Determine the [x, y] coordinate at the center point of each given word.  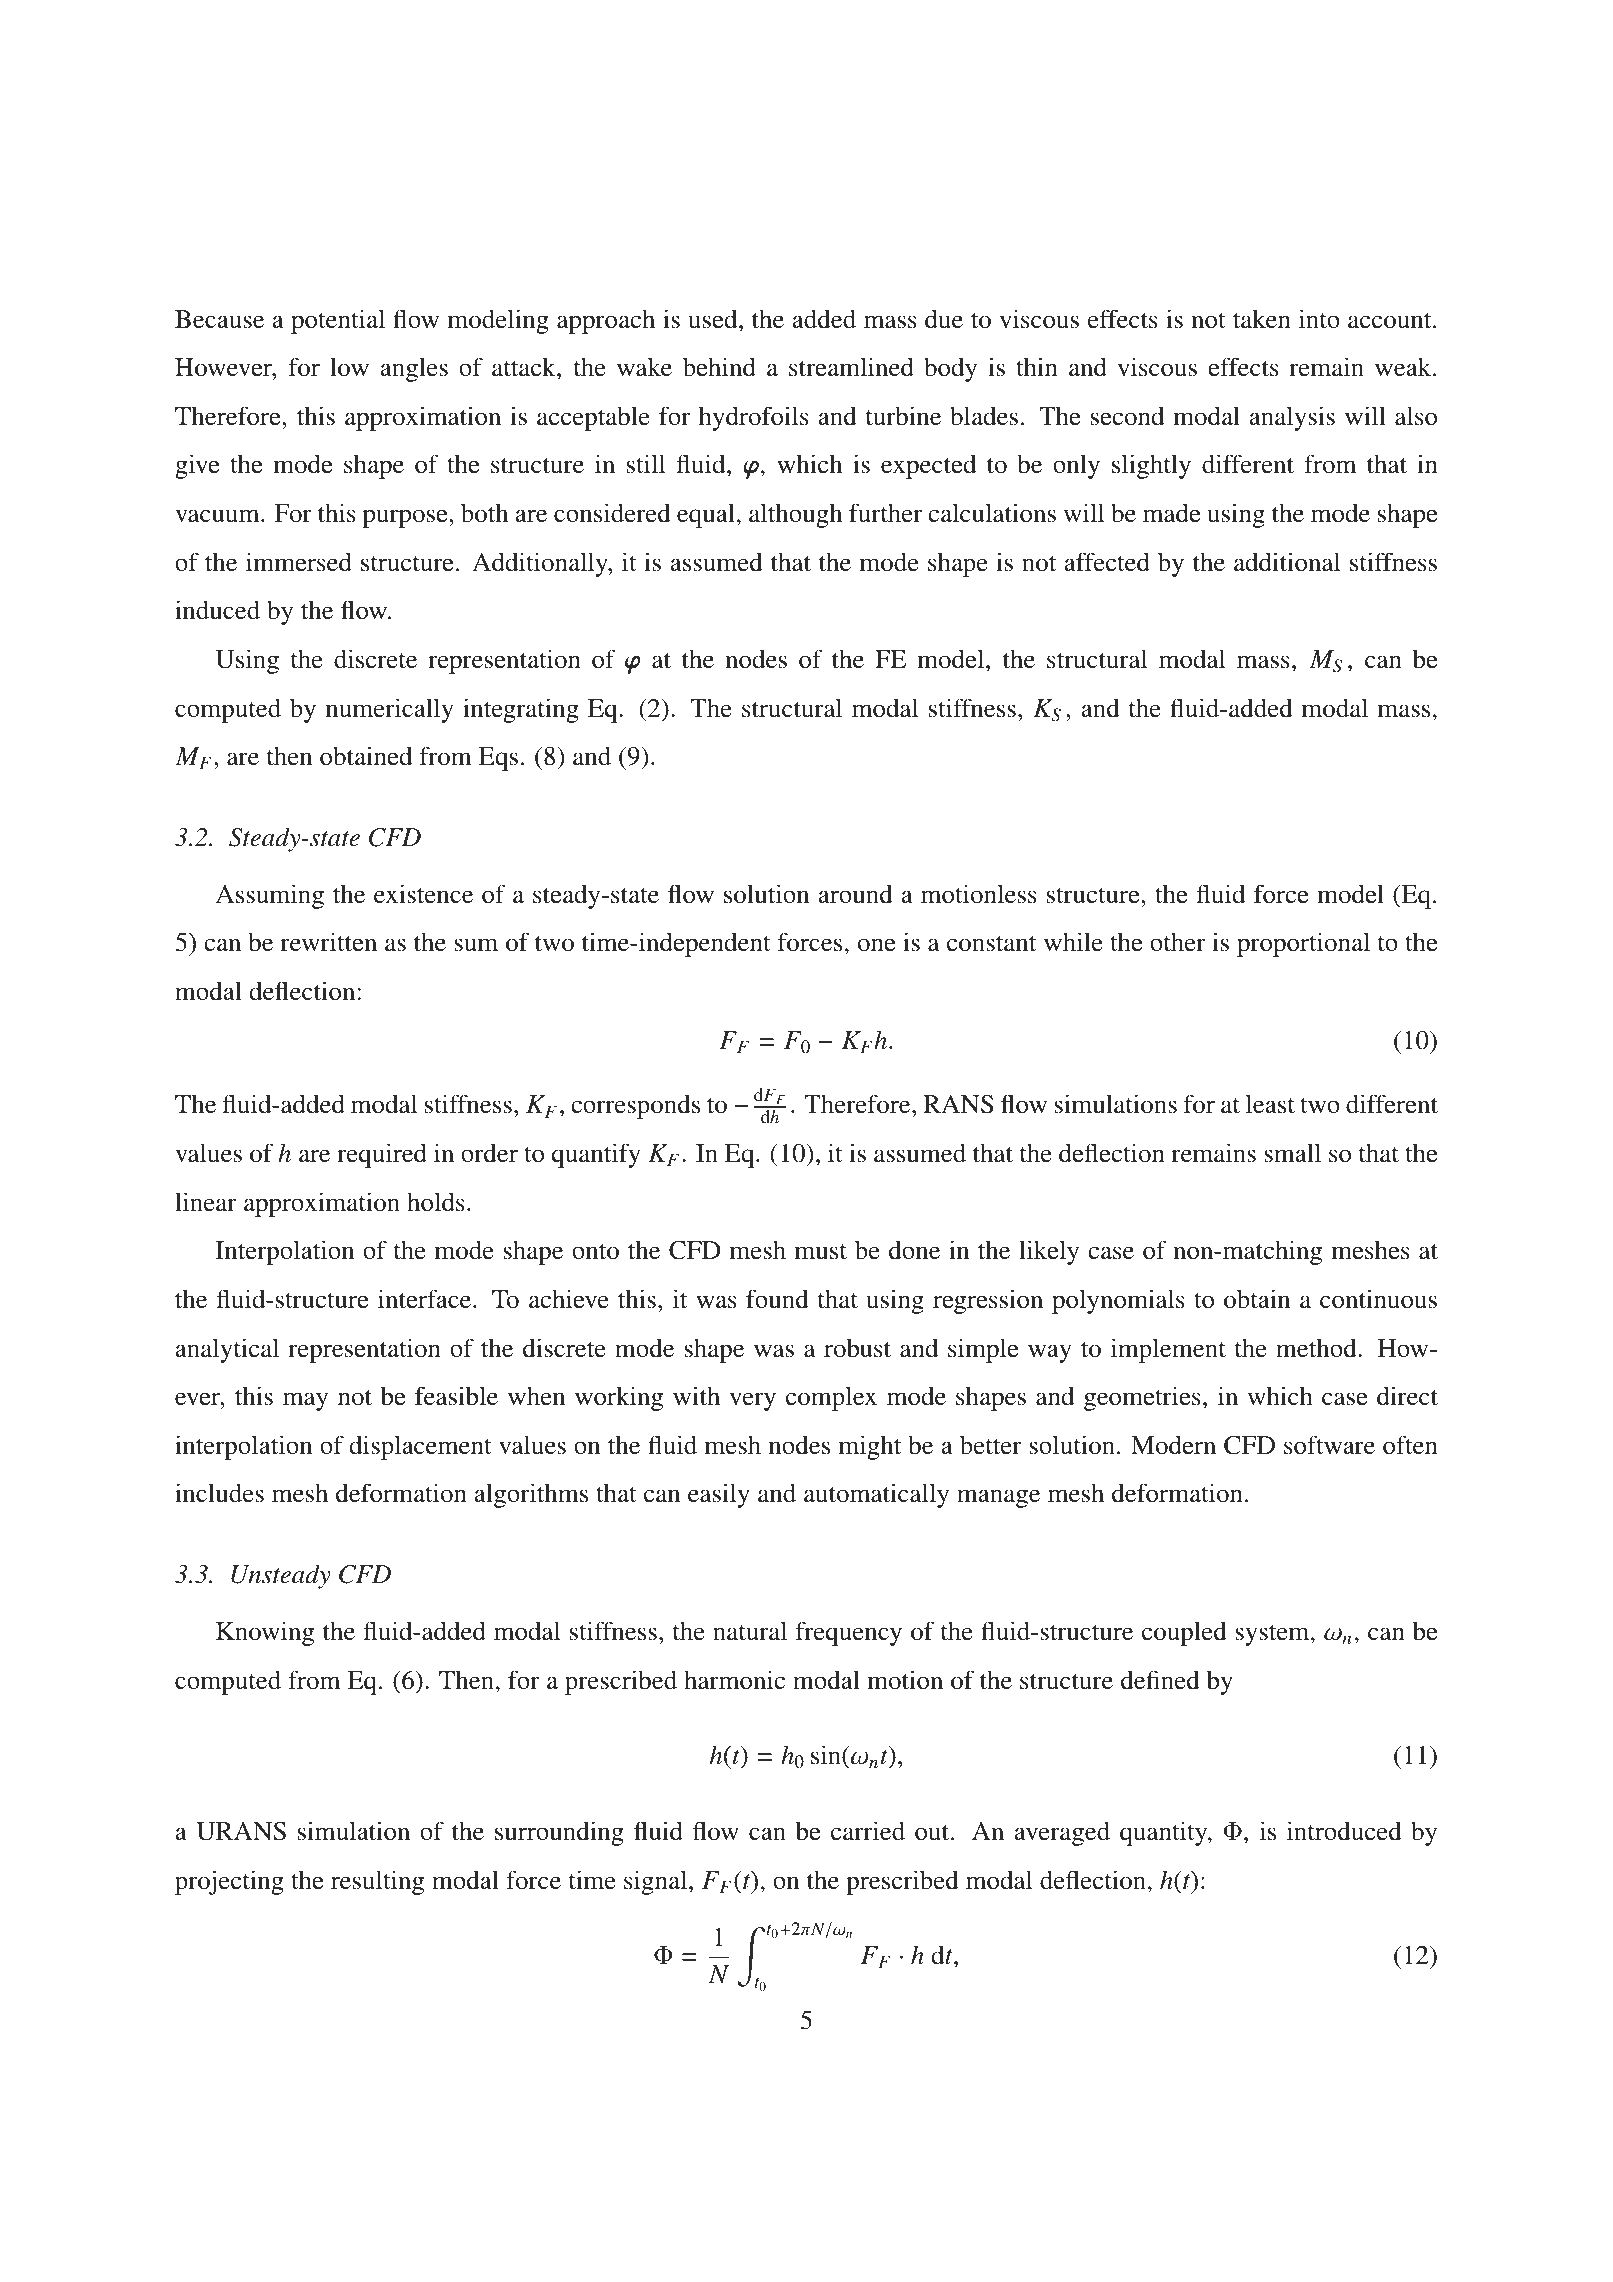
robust [857, 1348]
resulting [377, 1882]
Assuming [270, 896]
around [855, 894]
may [305, 1401]
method [1317, 1348]
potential [338, 321]
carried [868, 1831]
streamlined [851, 367]
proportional [1303, 944]
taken [1262, 319]
